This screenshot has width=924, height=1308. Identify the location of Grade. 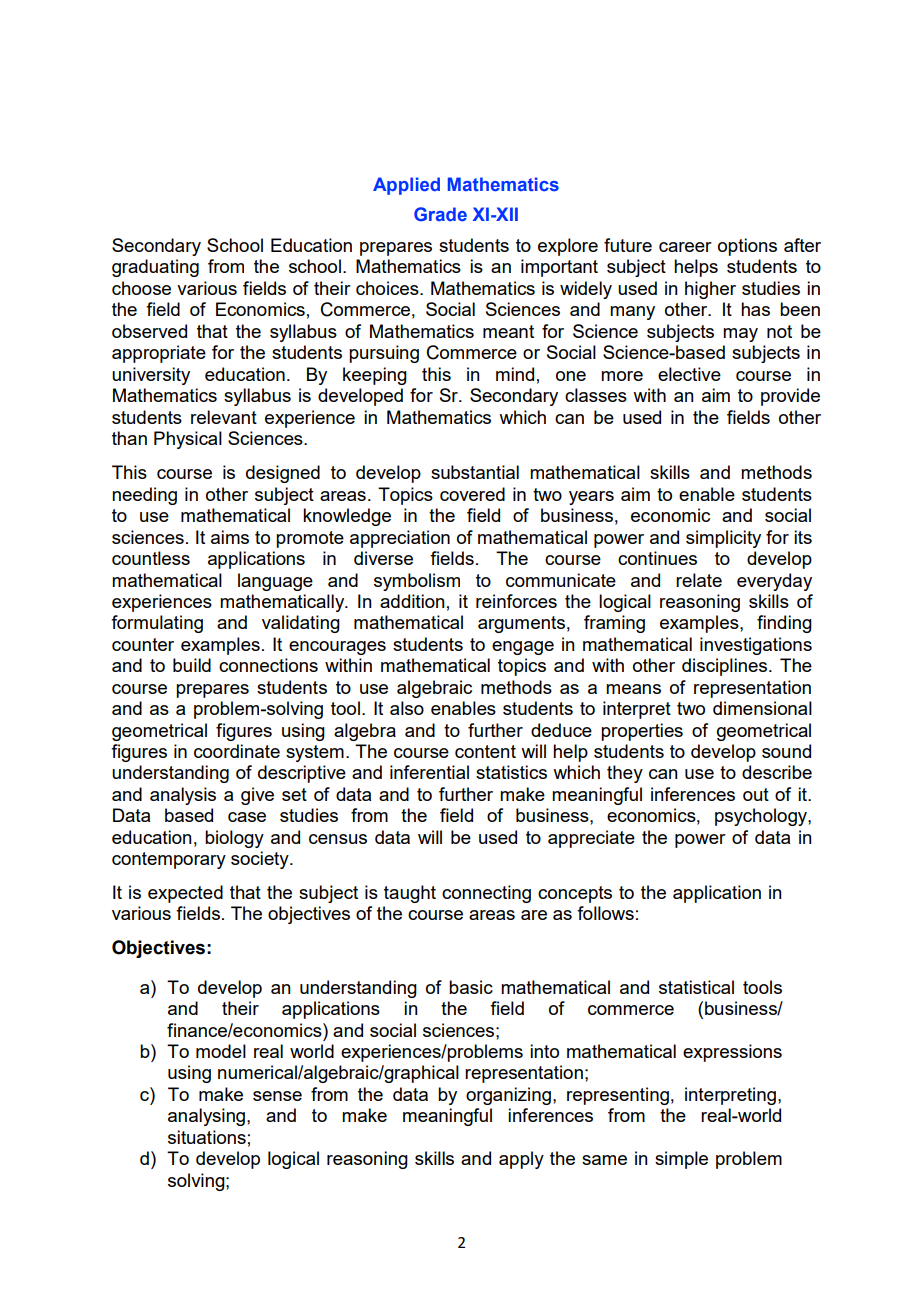
(440, 214).
